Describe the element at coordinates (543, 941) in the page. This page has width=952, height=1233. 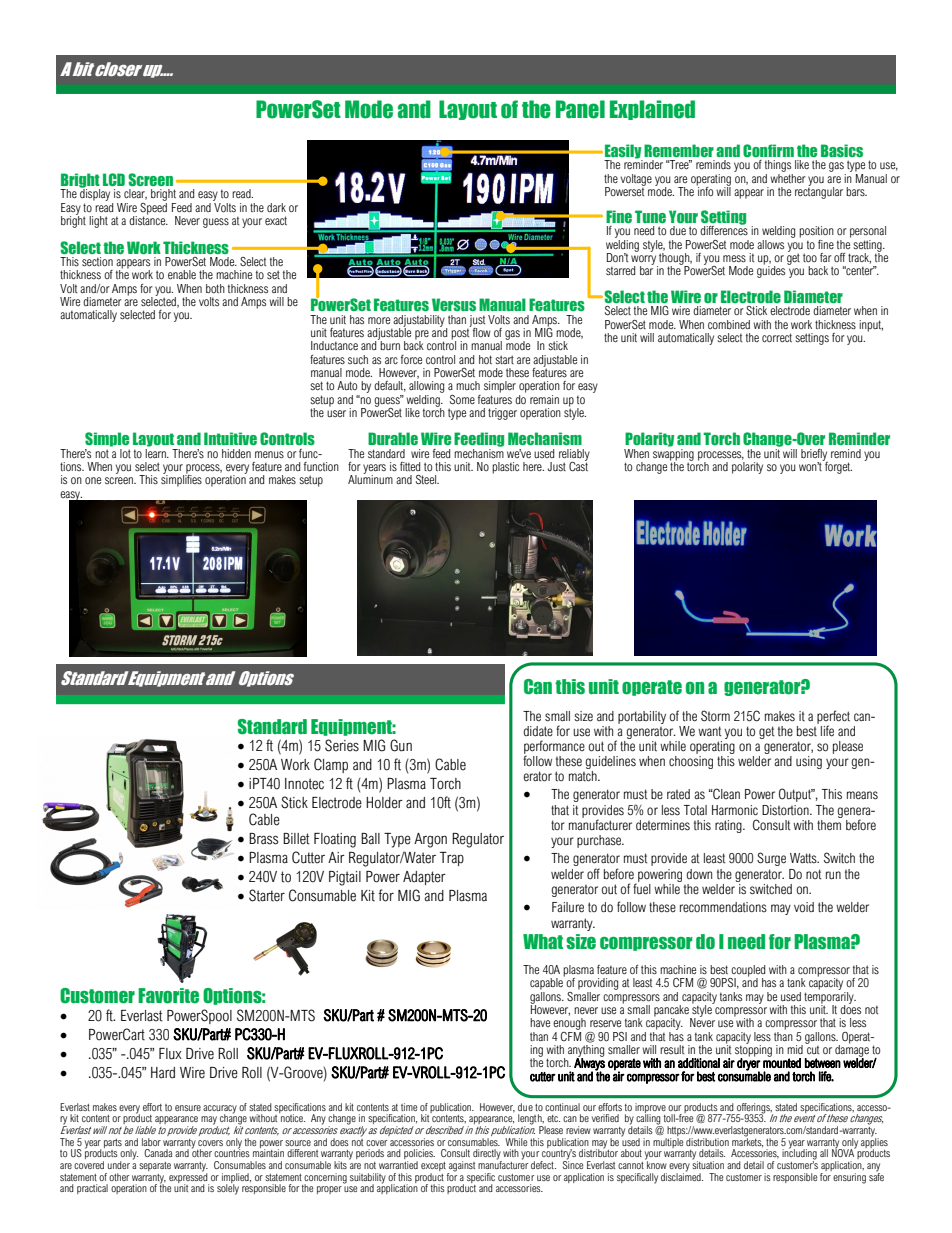
I see `What` at that location.
